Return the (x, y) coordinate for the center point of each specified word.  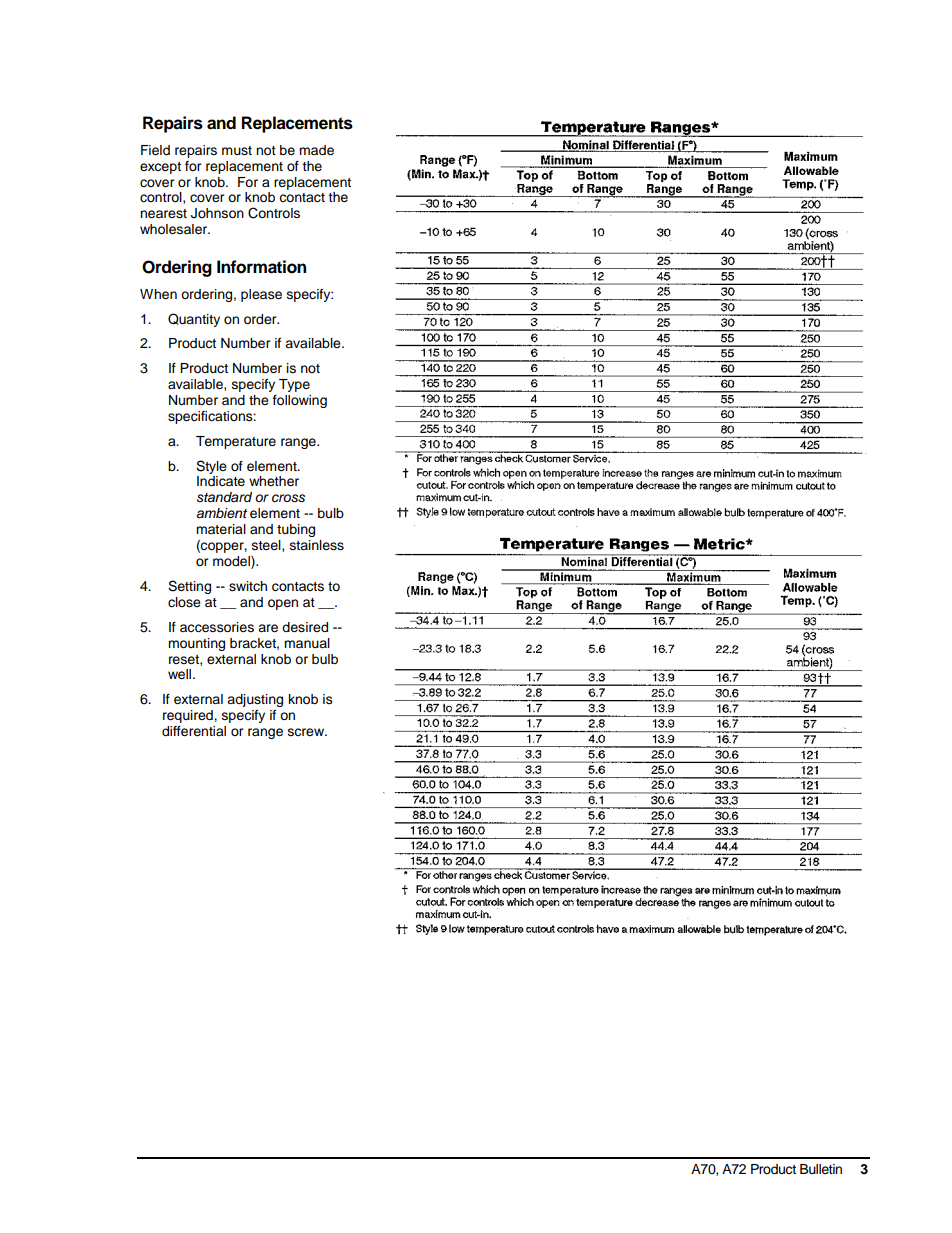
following (300, 401)
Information (261, 267)
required (189, 716)
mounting (196, 644)
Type (294, 385)
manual (307, 643)
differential (194, 731)
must (237, 151)
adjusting (255, 700)
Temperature (236, 442)
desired (305, 627)
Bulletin (821, 1169)
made (316, 150)
